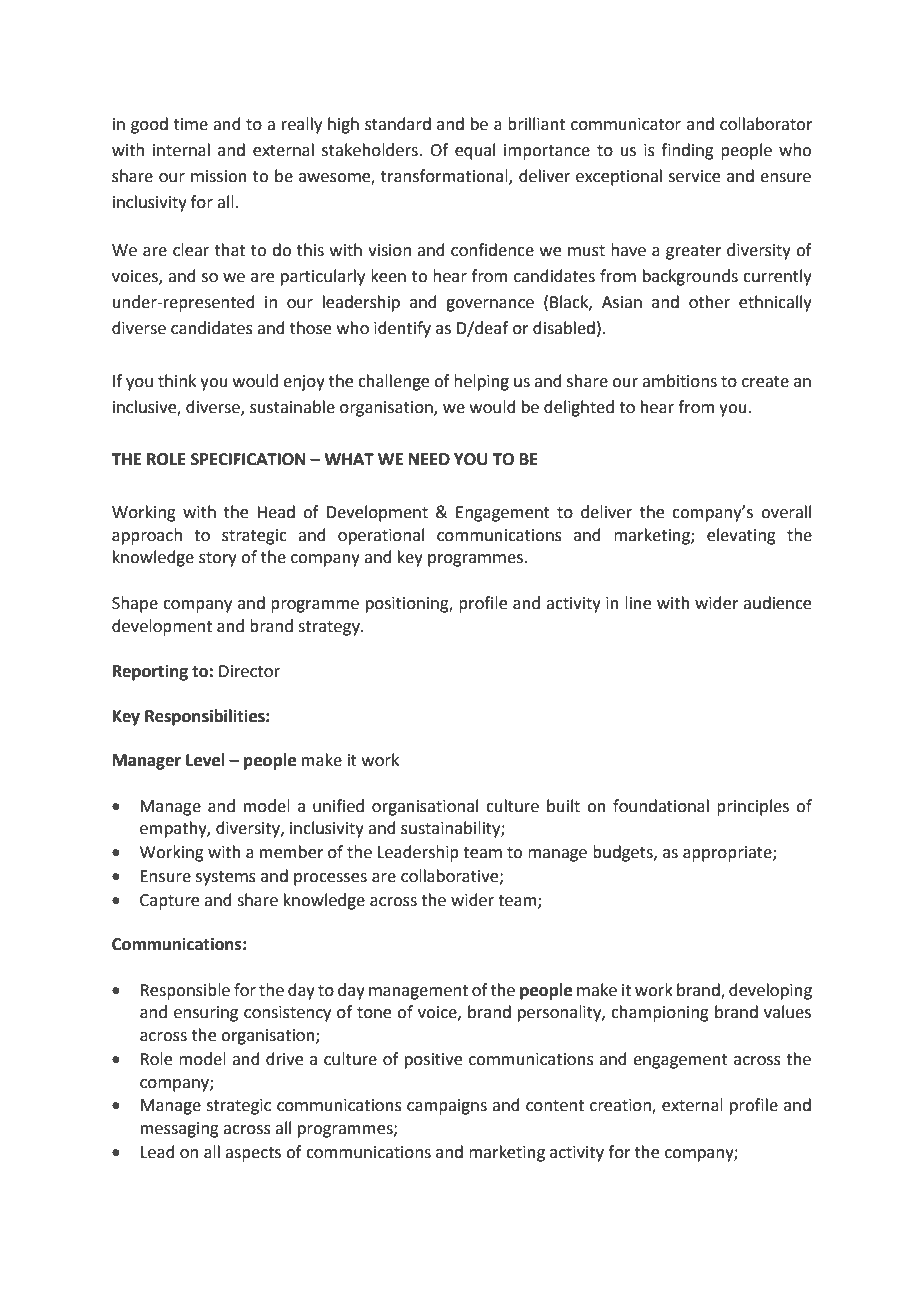 Image resolution: width=924 pixels, height=1308 pixels. What do you see at coordinates (679, 381) in the image?
I see `ambitions` at bounding box center [679, 381].
